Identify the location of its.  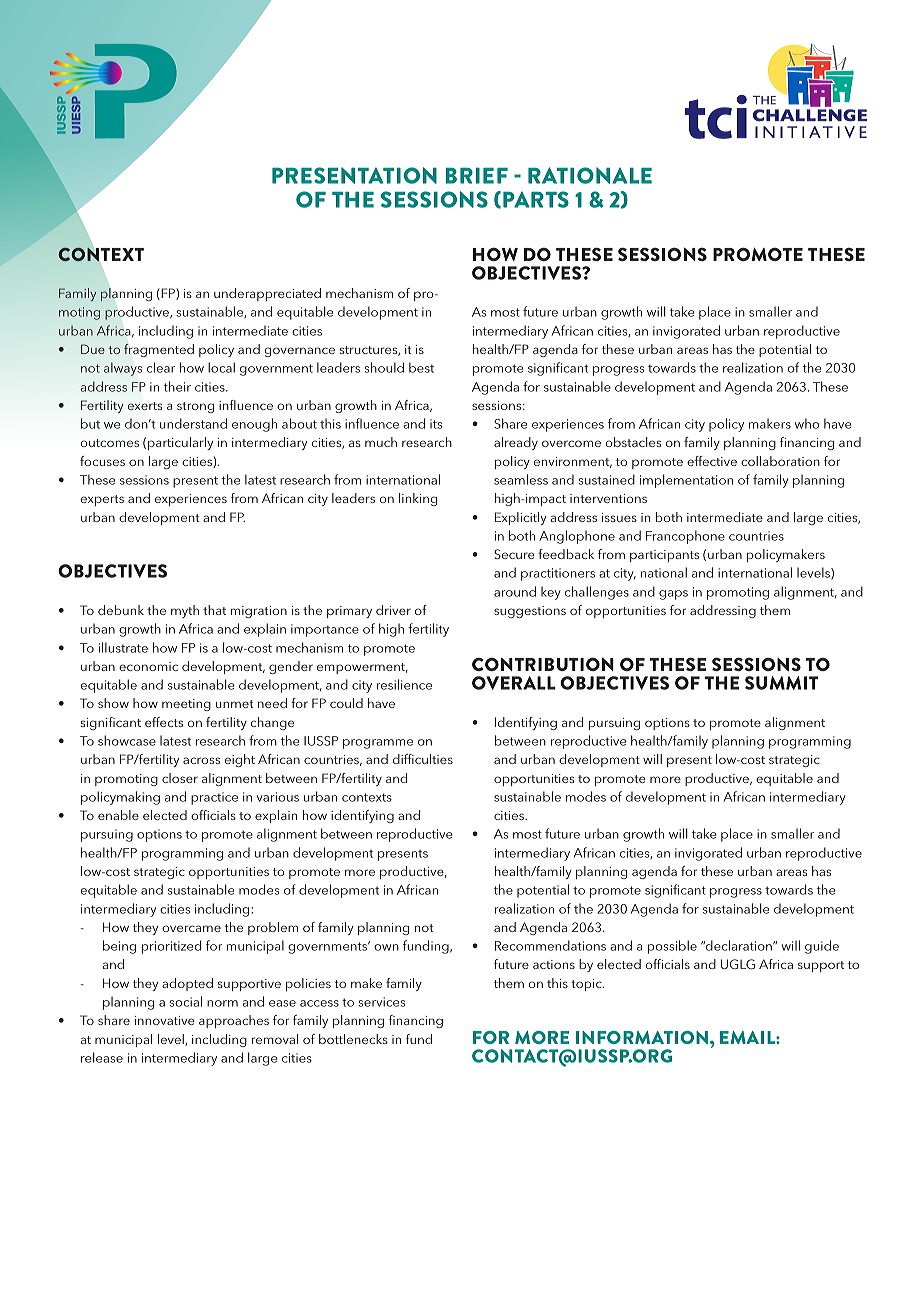
(436, 424).
